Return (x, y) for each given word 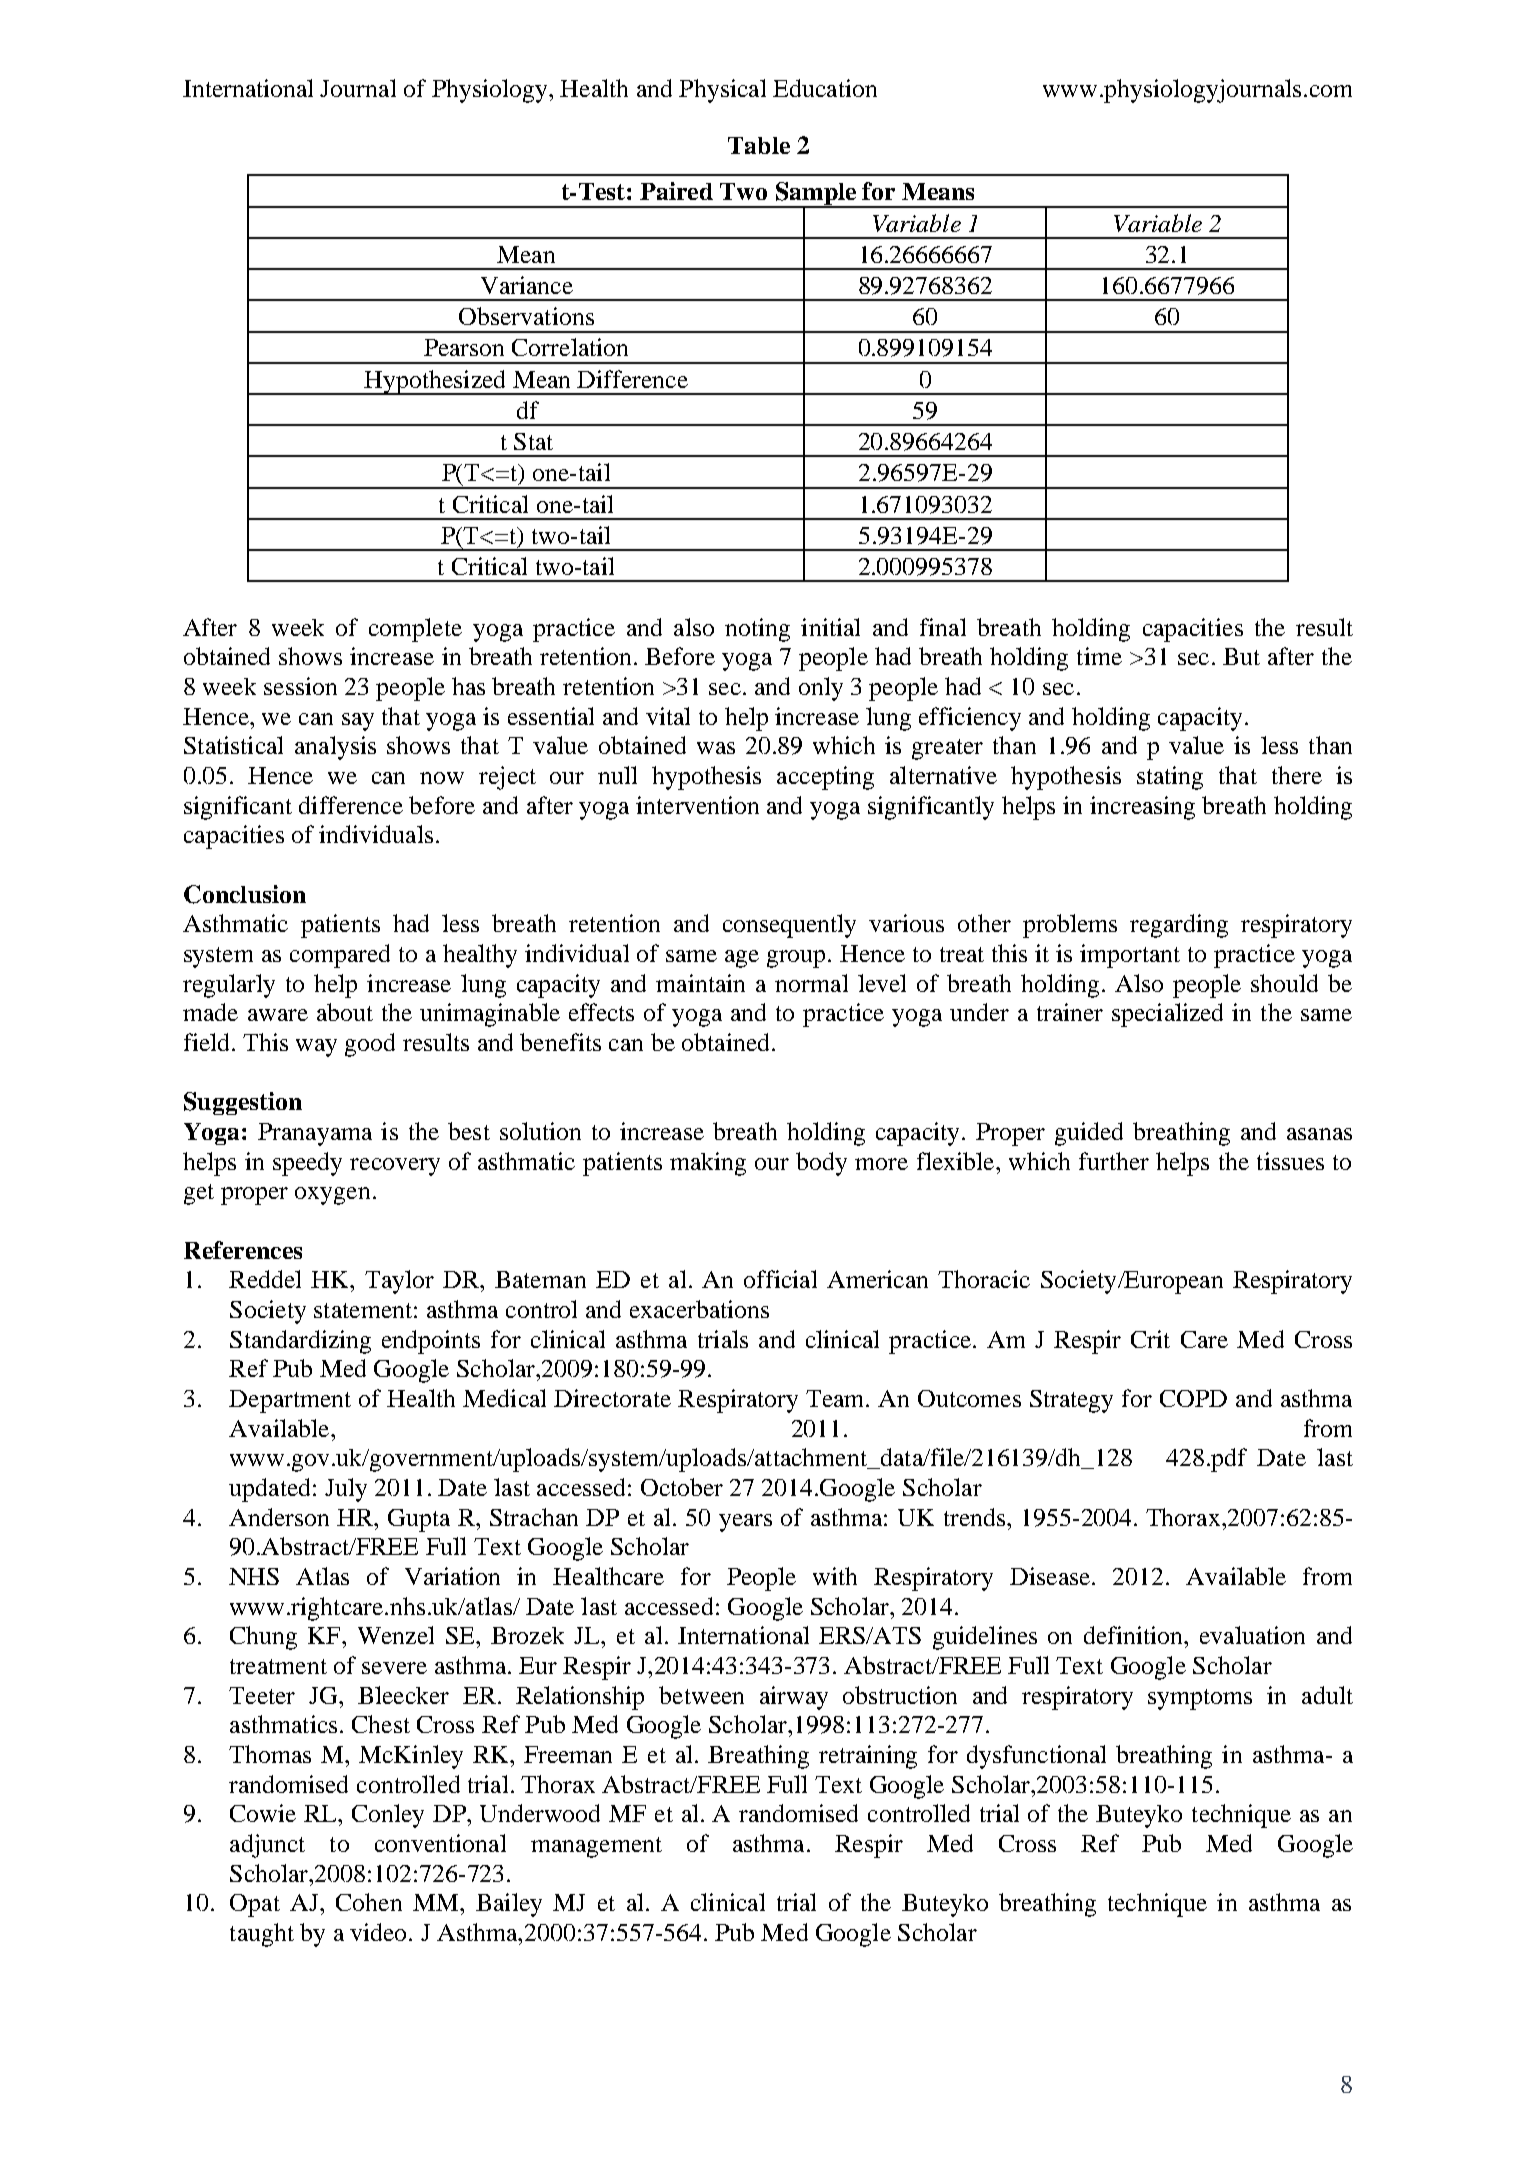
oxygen (332, 1196)
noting (757, 630)
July (346, 1490)
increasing (1142, 808)
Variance (527, 285)
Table (759, 145)
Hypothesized (435, 382)
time (1099, 656)
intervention (697, 805)
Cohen (369, 1902)
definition (1134, 1635)
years (745, 1523)
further (1114, 1161)
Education (825, 88)
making (708, 1164)
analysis (335, 748)
